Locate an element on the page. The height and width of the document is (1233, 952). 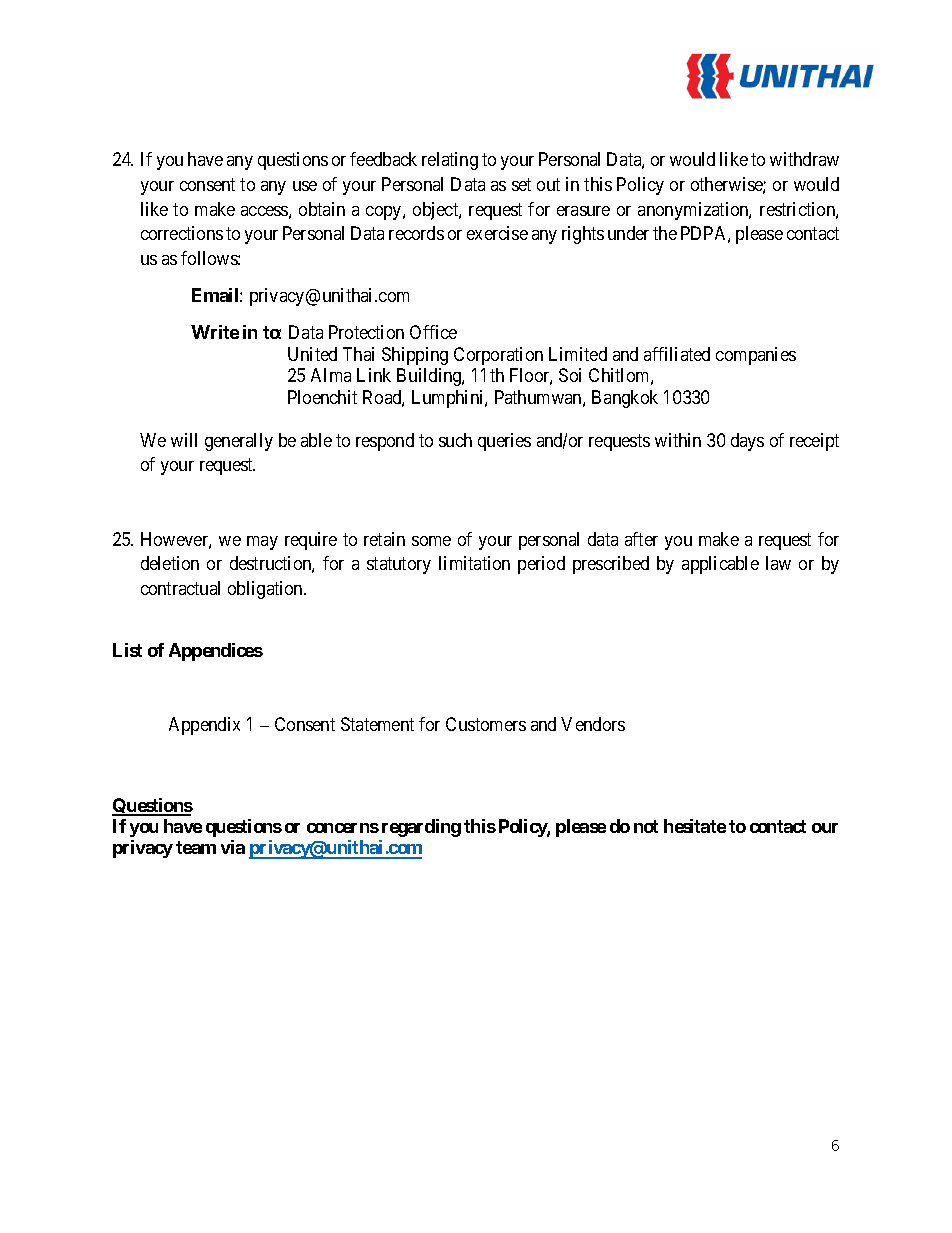
some is located at coordinates (431, 541).
